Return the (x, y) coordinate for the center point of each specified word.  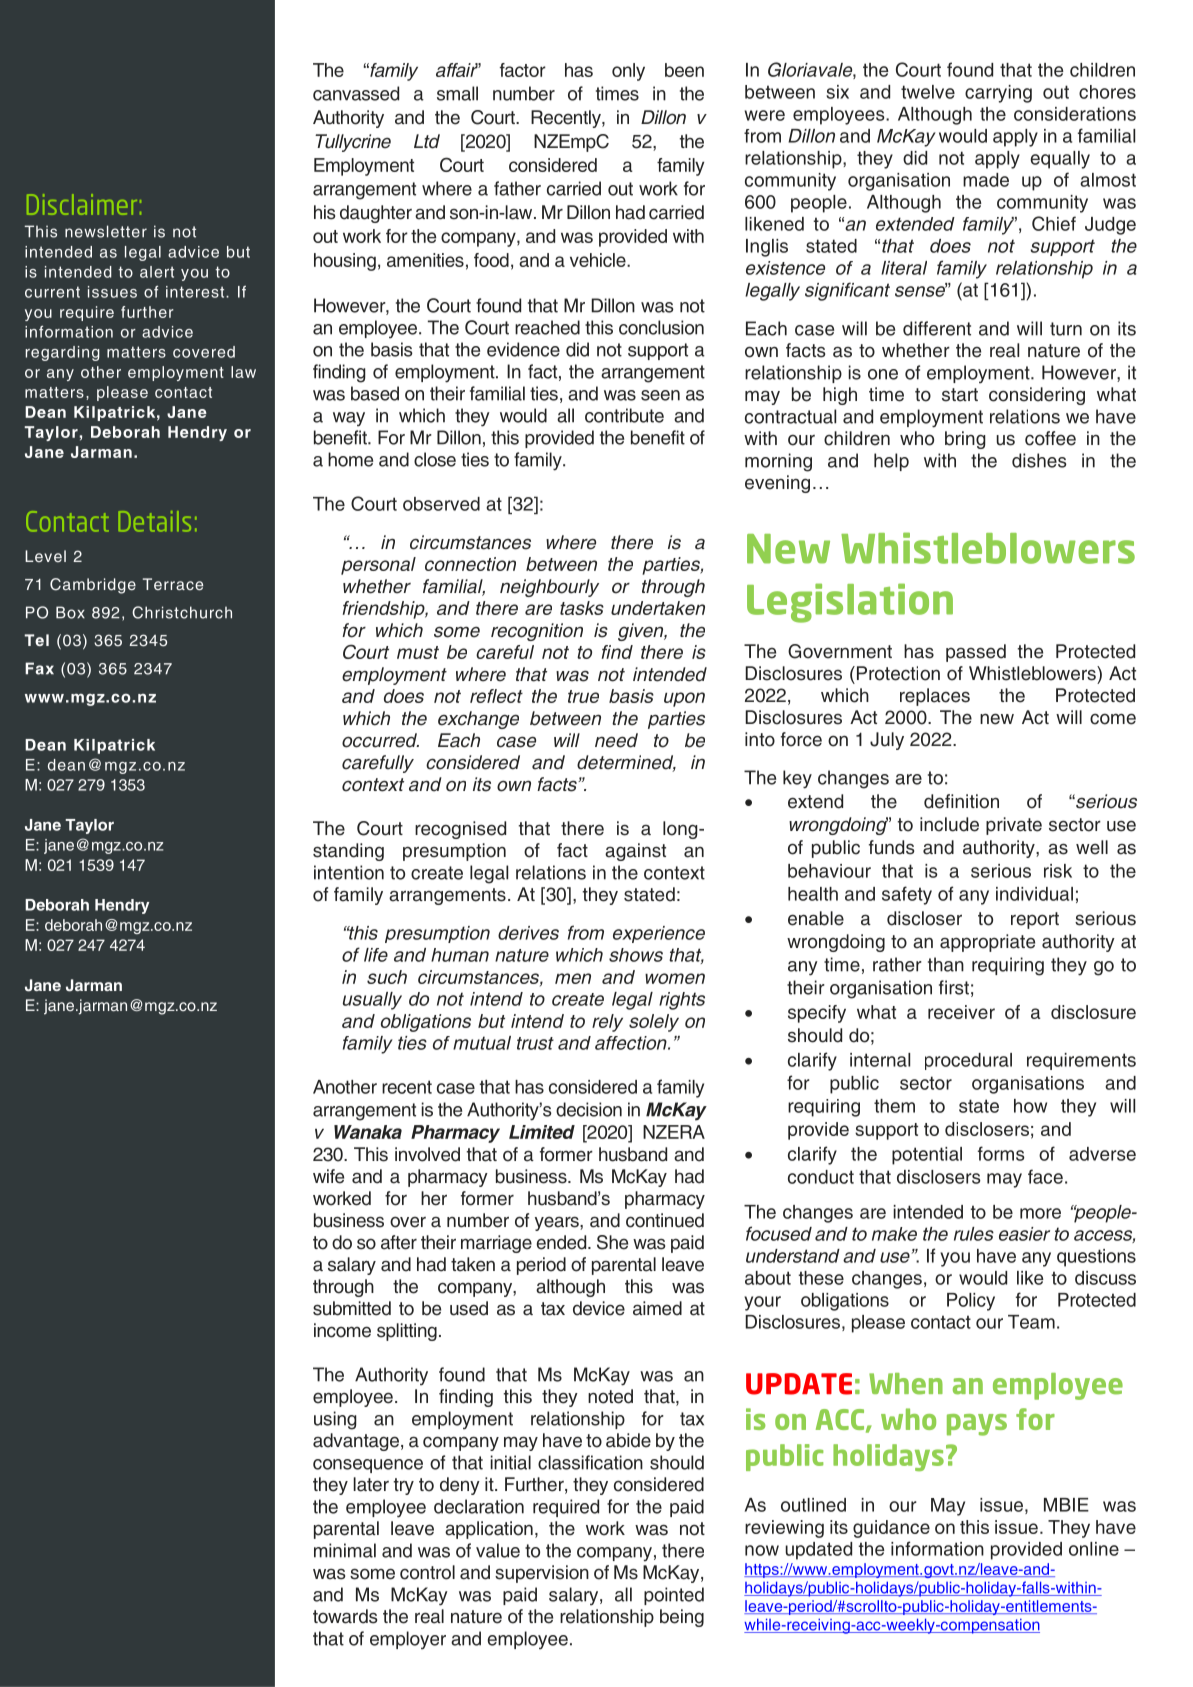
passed (976, 653)
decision (589, 1109)
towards (345, 1616)
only (628, 72)
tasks (582, 608)
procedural (968, 1061)
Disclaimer (82, 204)
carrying (998, 94)
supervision (542, 1574)
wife (328, 1176)
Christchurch (182, 612)
